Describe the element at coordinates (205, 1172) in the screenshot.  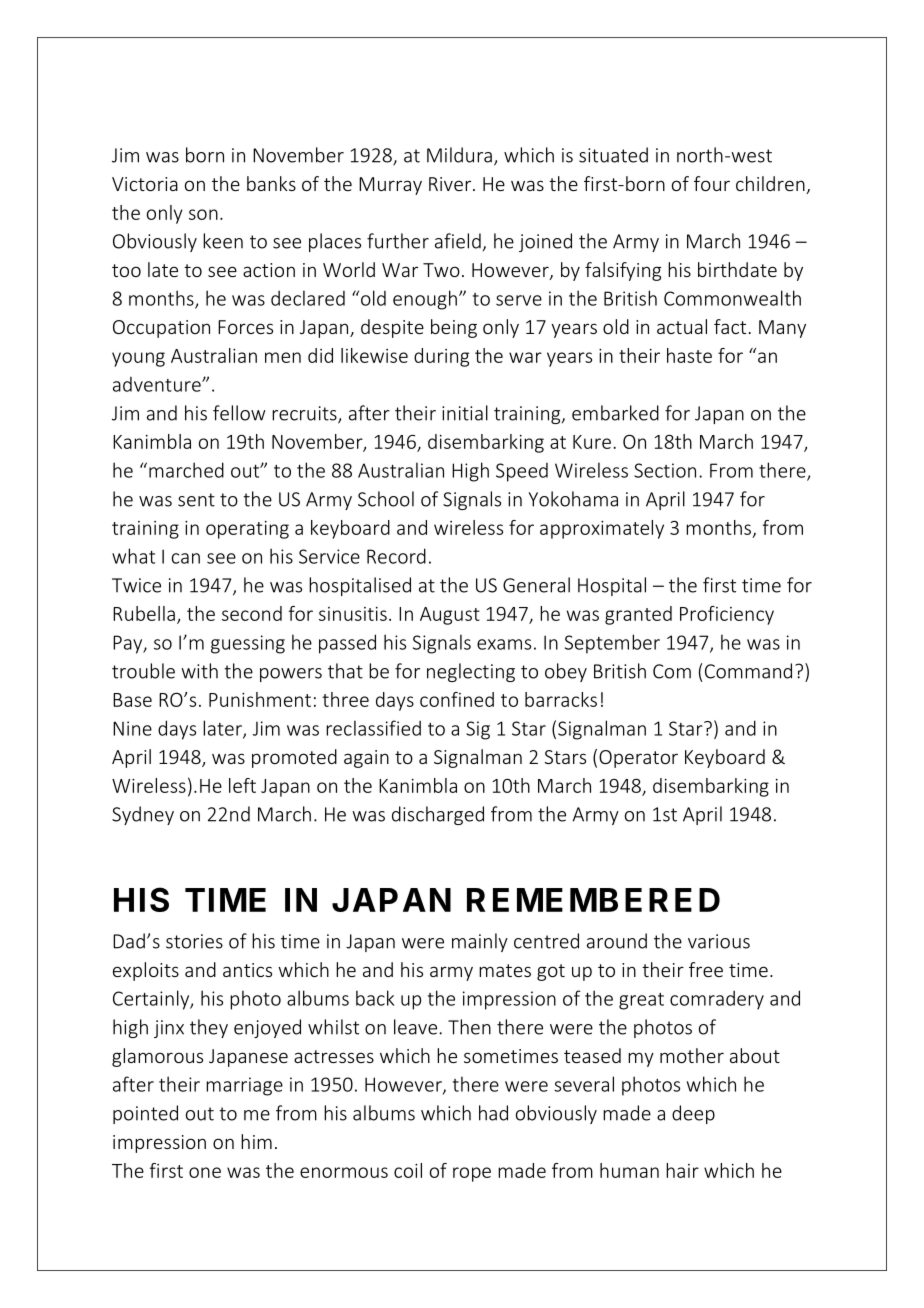
I see `one` at that location.
